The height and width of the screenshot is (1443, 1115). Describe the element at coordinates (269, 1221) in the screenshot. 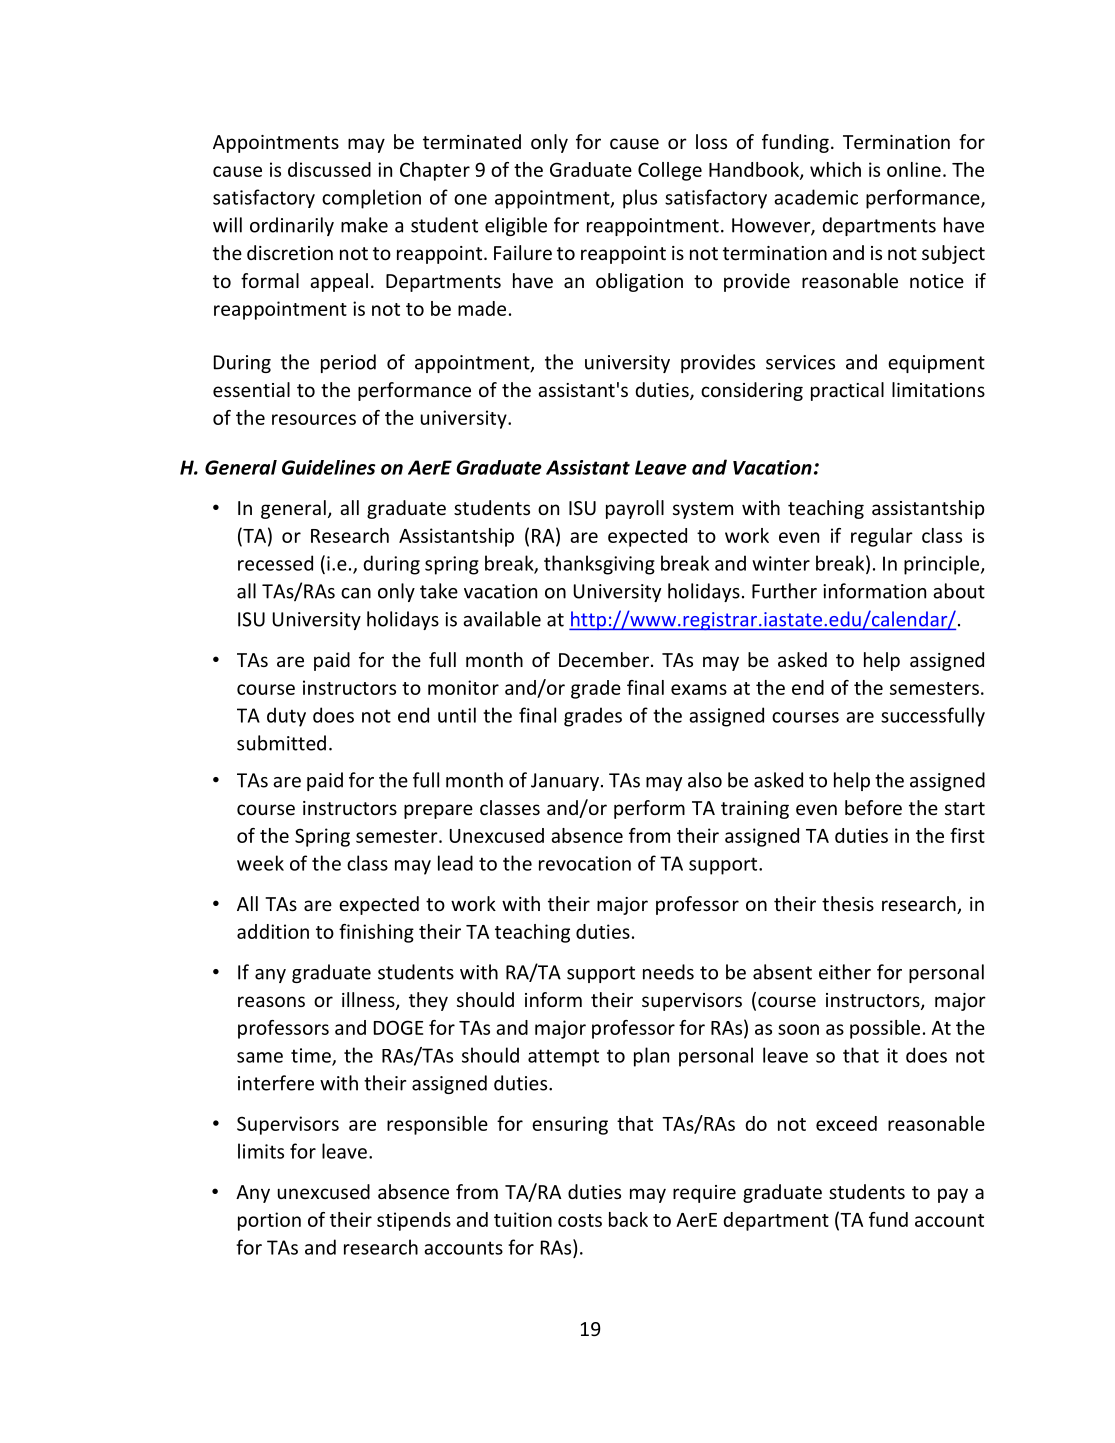

I see `portion` at that location.
